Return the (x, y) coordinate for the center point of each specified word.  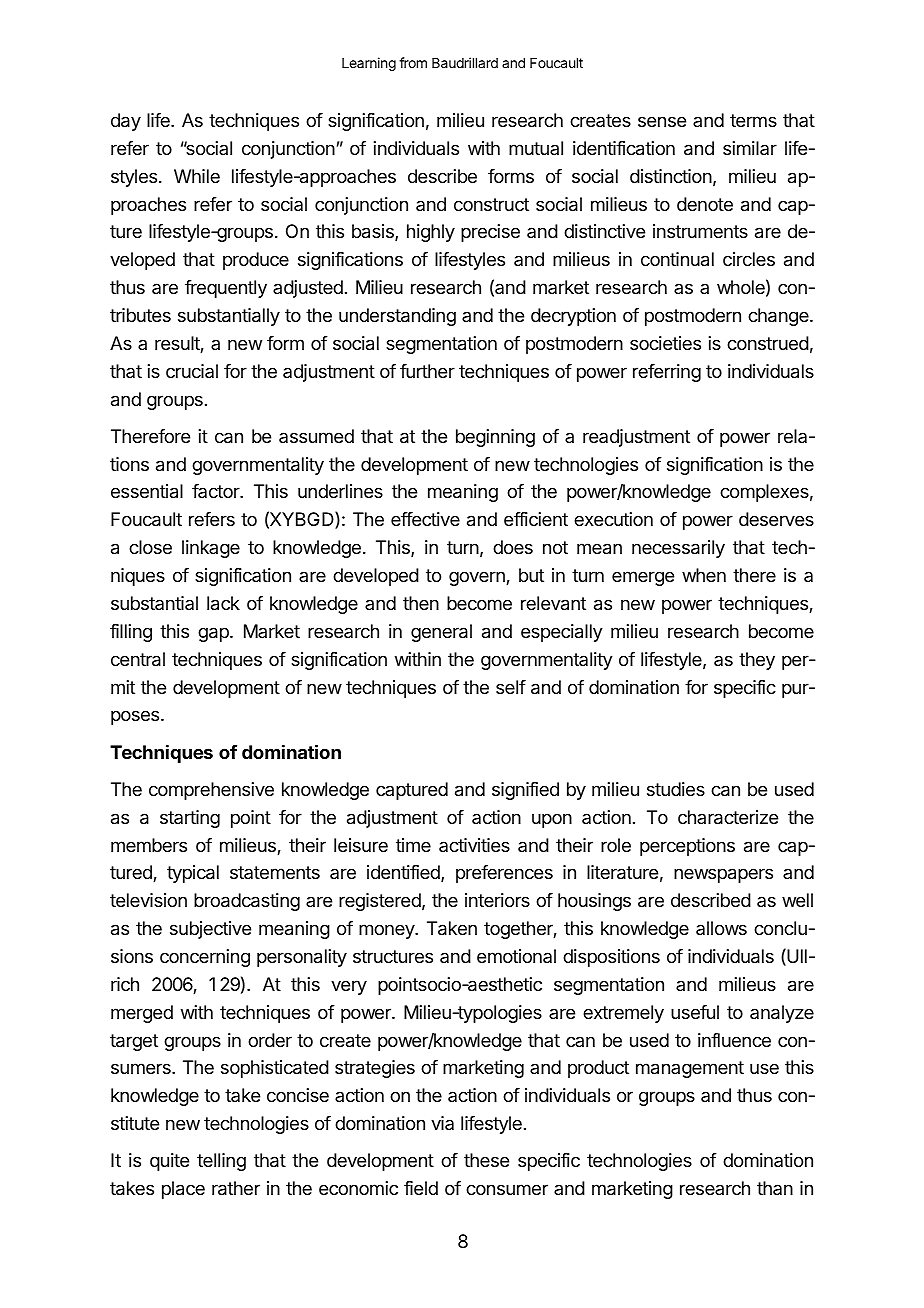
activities (474, 845)
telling (221, 1162)
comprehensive (211, 791)
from (413, 62)
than (775, 1188)
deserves (776, 519)
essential (147, 491)
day (126, 122)
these (486, 1160)
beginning (495, 438)
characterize (728, 817)
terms (753, 120)
